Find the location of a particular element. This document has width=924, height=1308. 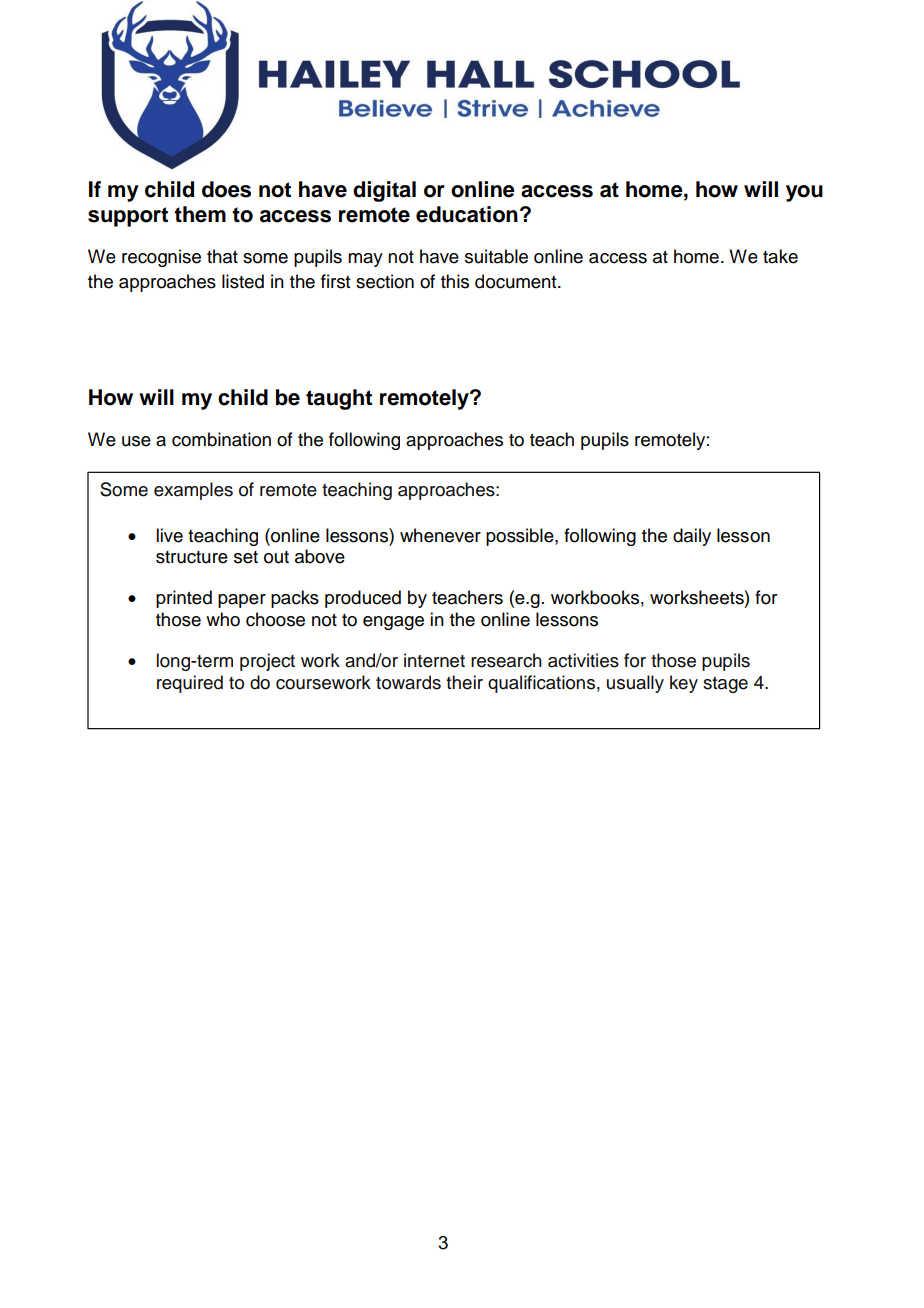

education is located at coordinates (467, 214).
